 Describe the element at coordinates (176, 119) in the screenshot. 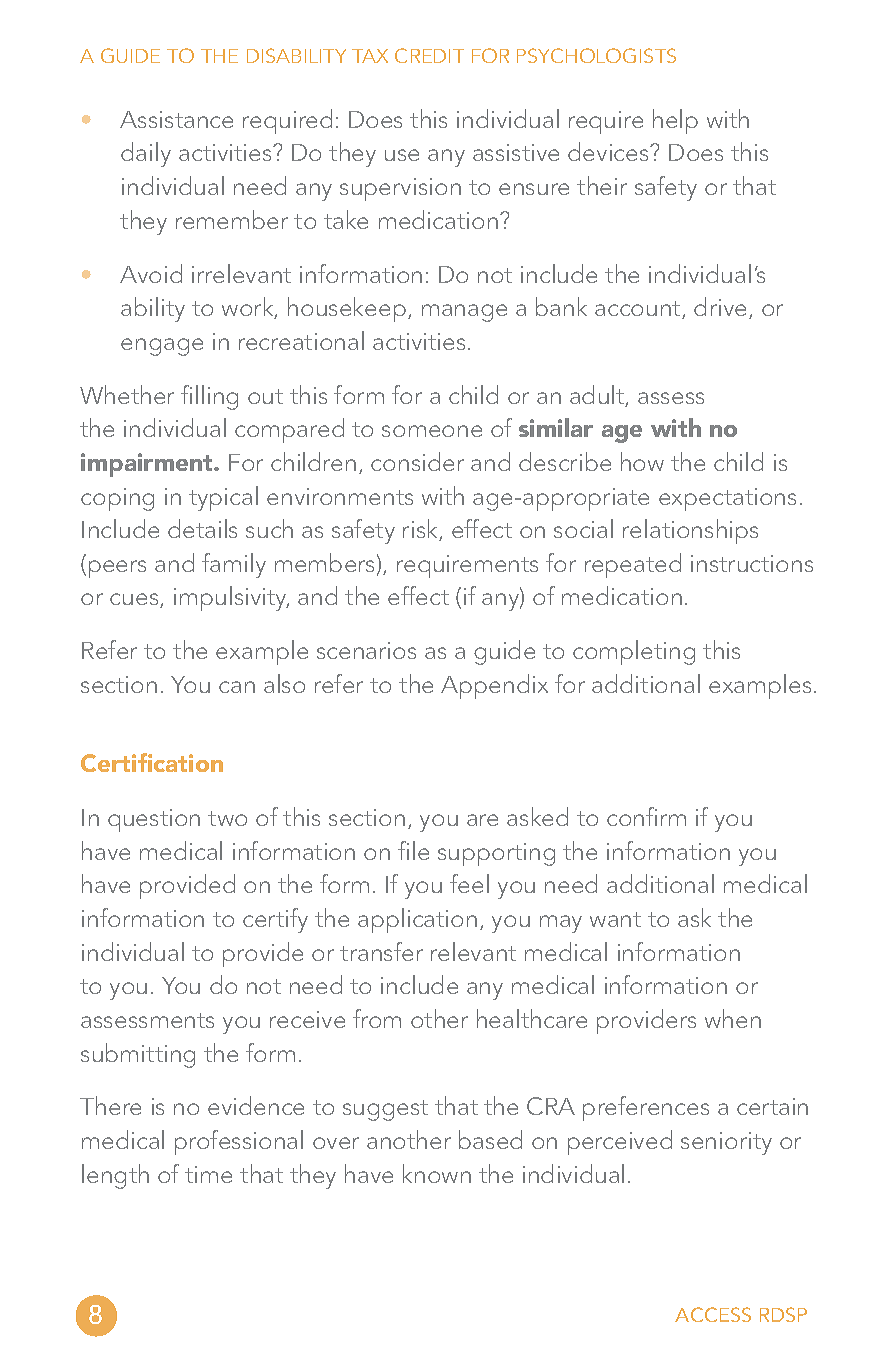

I see `Assistance` at that location.
